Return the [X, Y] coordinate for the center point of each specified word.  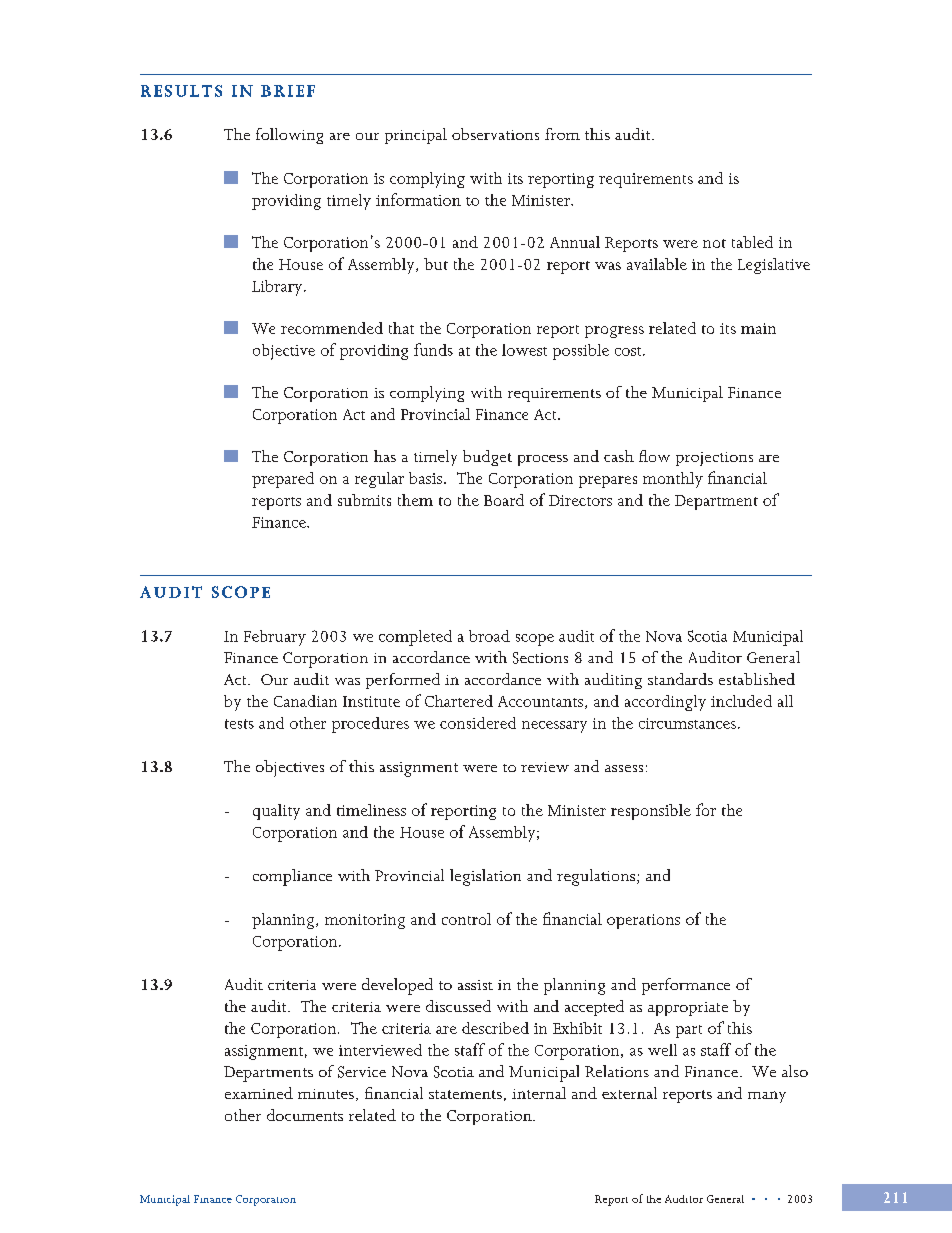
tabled [752, 242]
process [543, 460]
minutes [326, 1094]
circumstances [687, 723]
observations [495, 134]
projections [714, 459]
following [289, 136]
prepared [283, 480]
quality [276, 812]
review [545, 767]
